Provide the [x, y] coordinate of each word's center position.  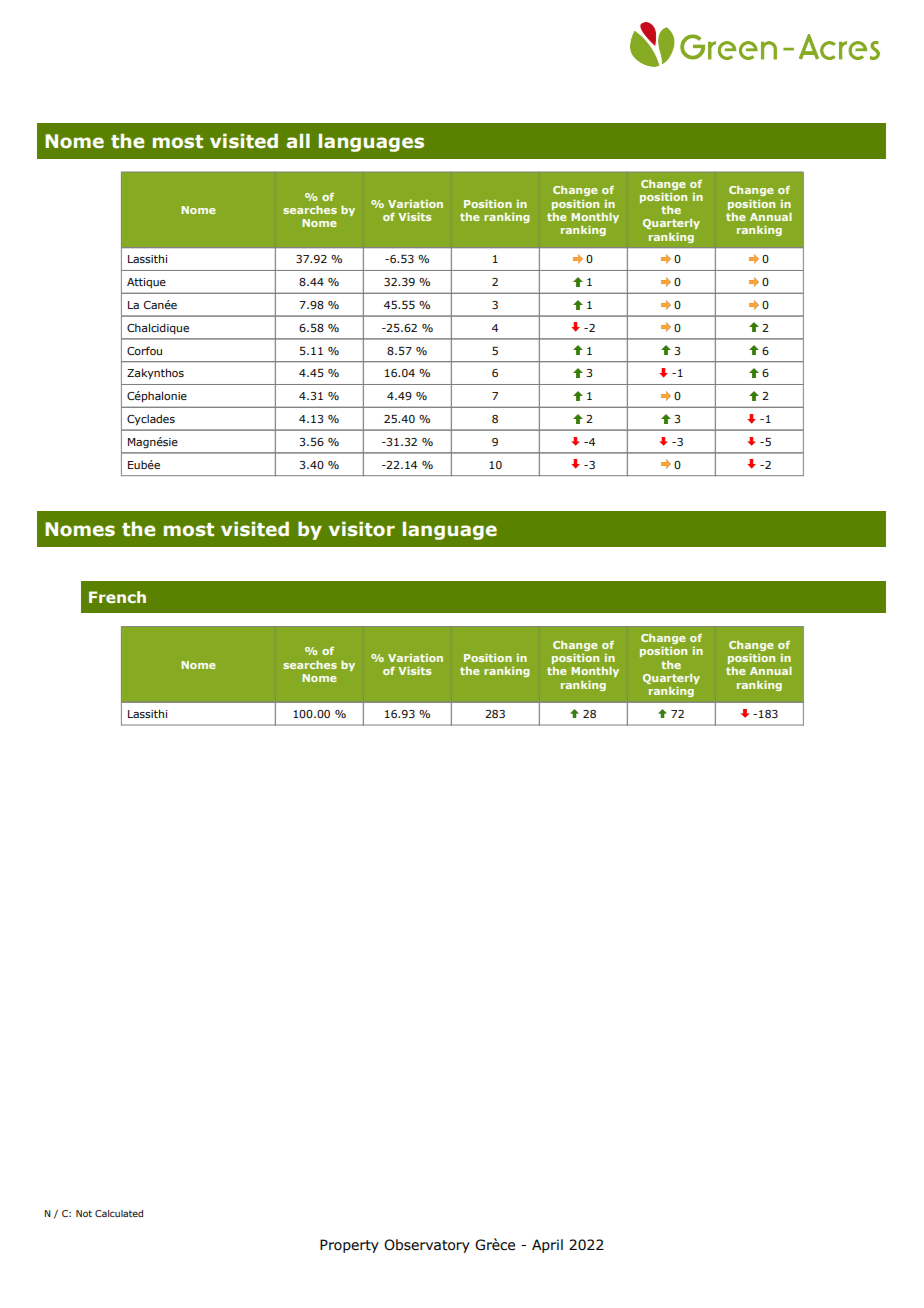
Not [84, 1213]
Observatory [427, 1246]
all [298, 141]
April [547, 1246]
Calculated [119, 1213]
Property [349, 1246]
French [117, 597]
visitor [361, 529]
